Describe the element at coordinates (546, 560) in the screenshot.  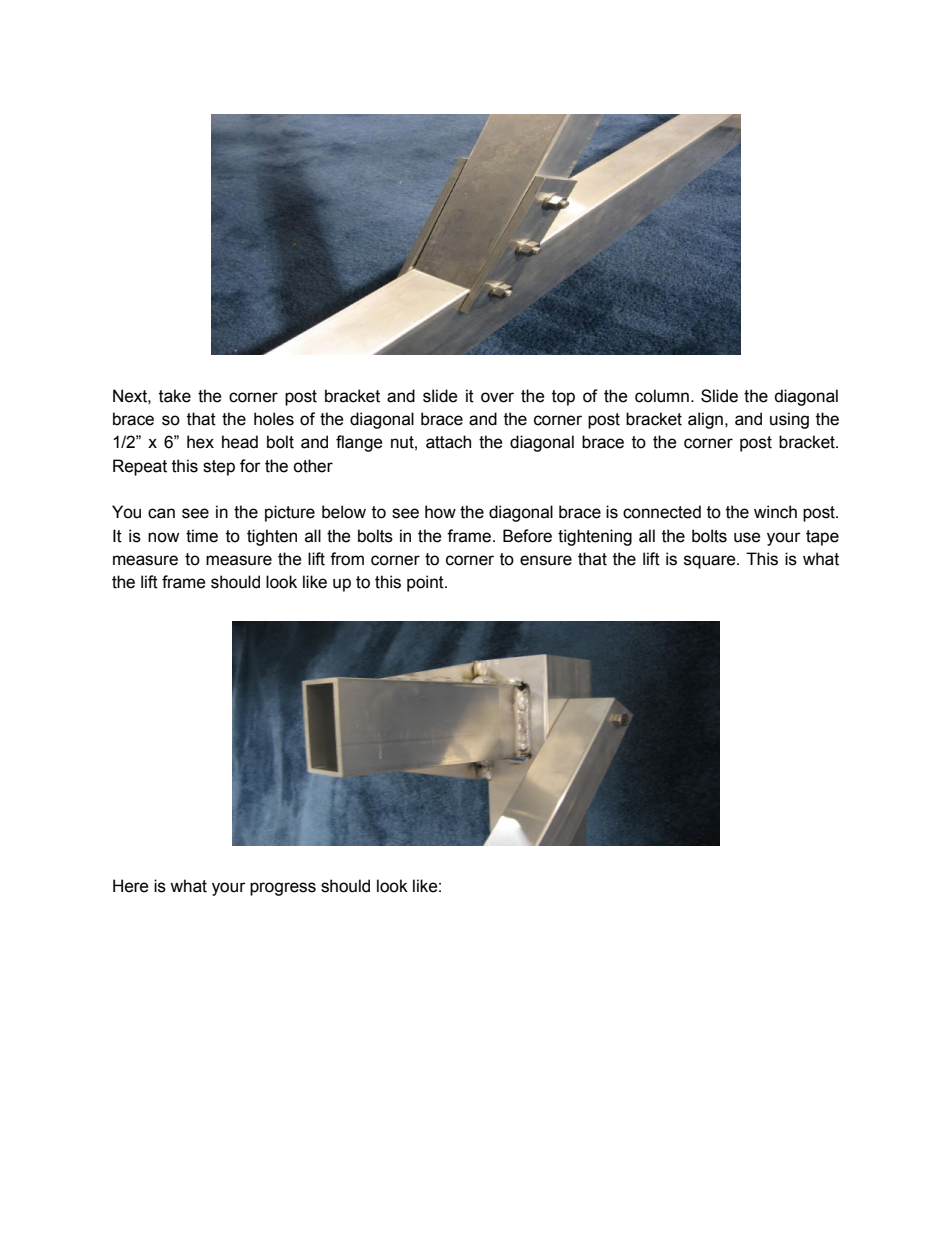
I see `ensure` at that location.
